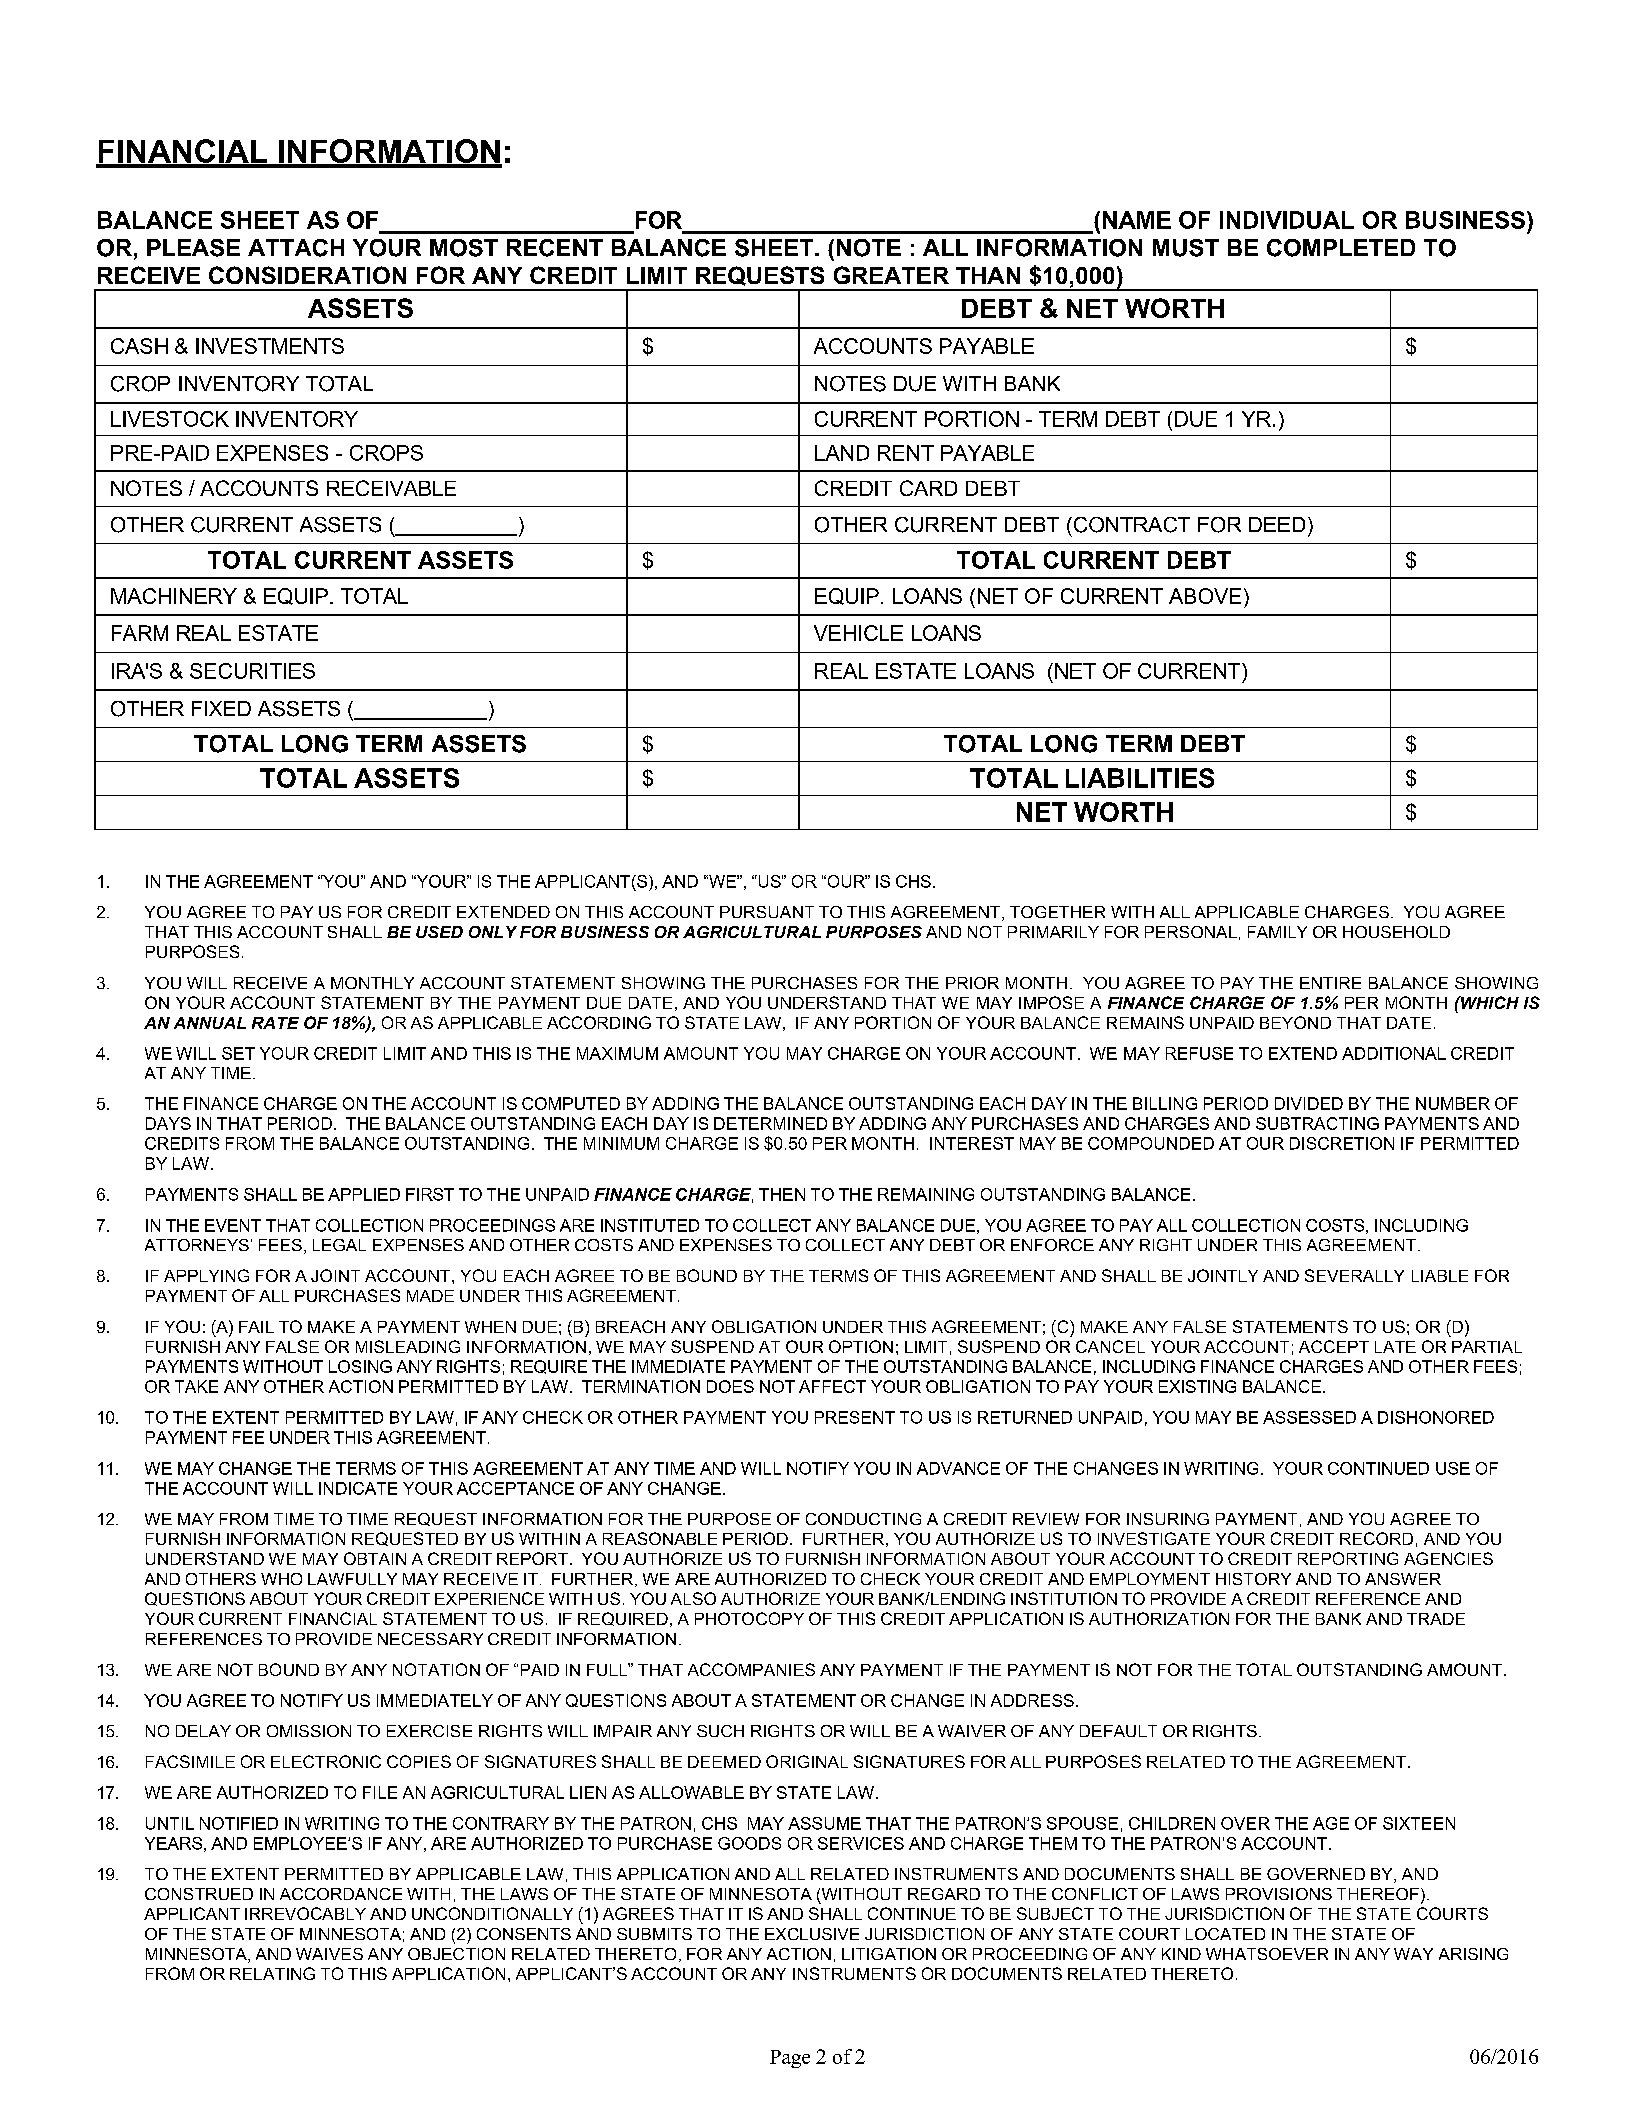 This page has height=2117, width=1636. What do you see at coordinates (1341, 248) in the page?
I see `COMPLETED` at bounding box center [1341, 248].
